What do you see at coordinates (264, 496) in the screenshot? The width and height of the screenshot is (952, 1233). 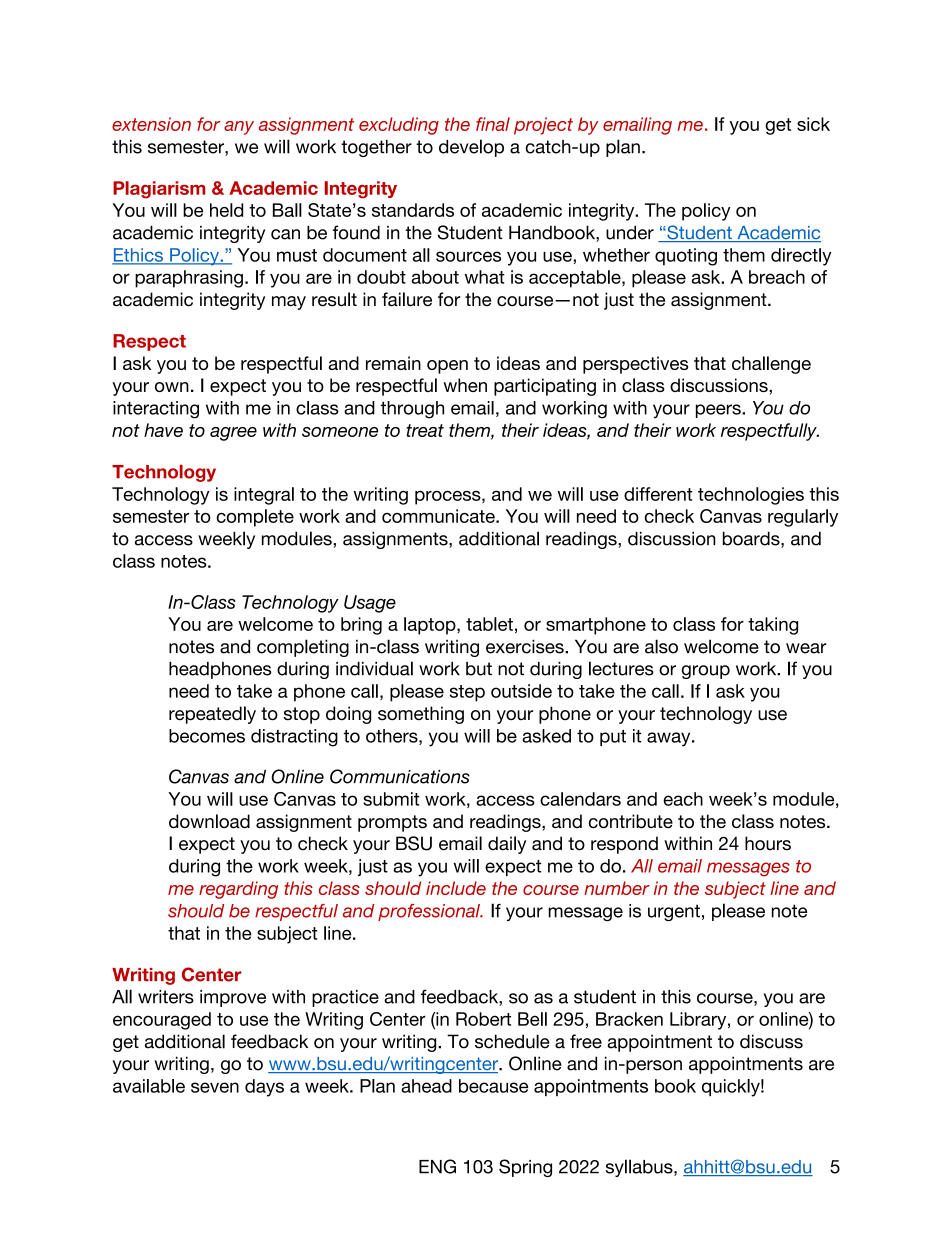 I see `integral` at bounding box center [264, 496].
